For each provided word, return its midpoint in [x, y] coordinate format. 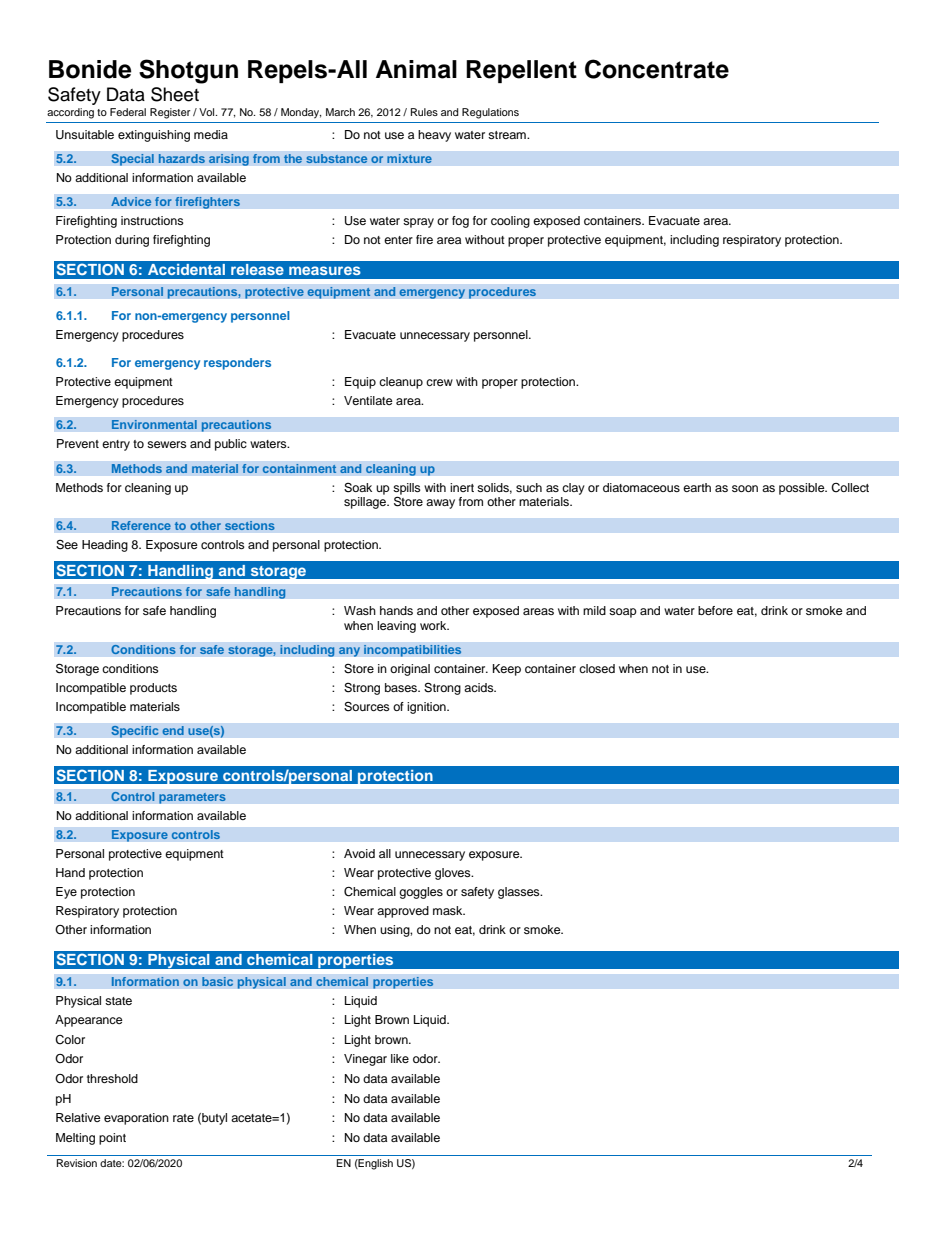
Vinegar [365, 1060]
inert [462, 487]
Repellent [521, 71]
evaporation [136, 1119]
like [400, 1058]
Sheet [175, 94]
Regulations [490, 113]
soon [745, 488]
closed [597, 668]
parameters [192, 798]
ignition [427, 708]
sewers [167, 444]
